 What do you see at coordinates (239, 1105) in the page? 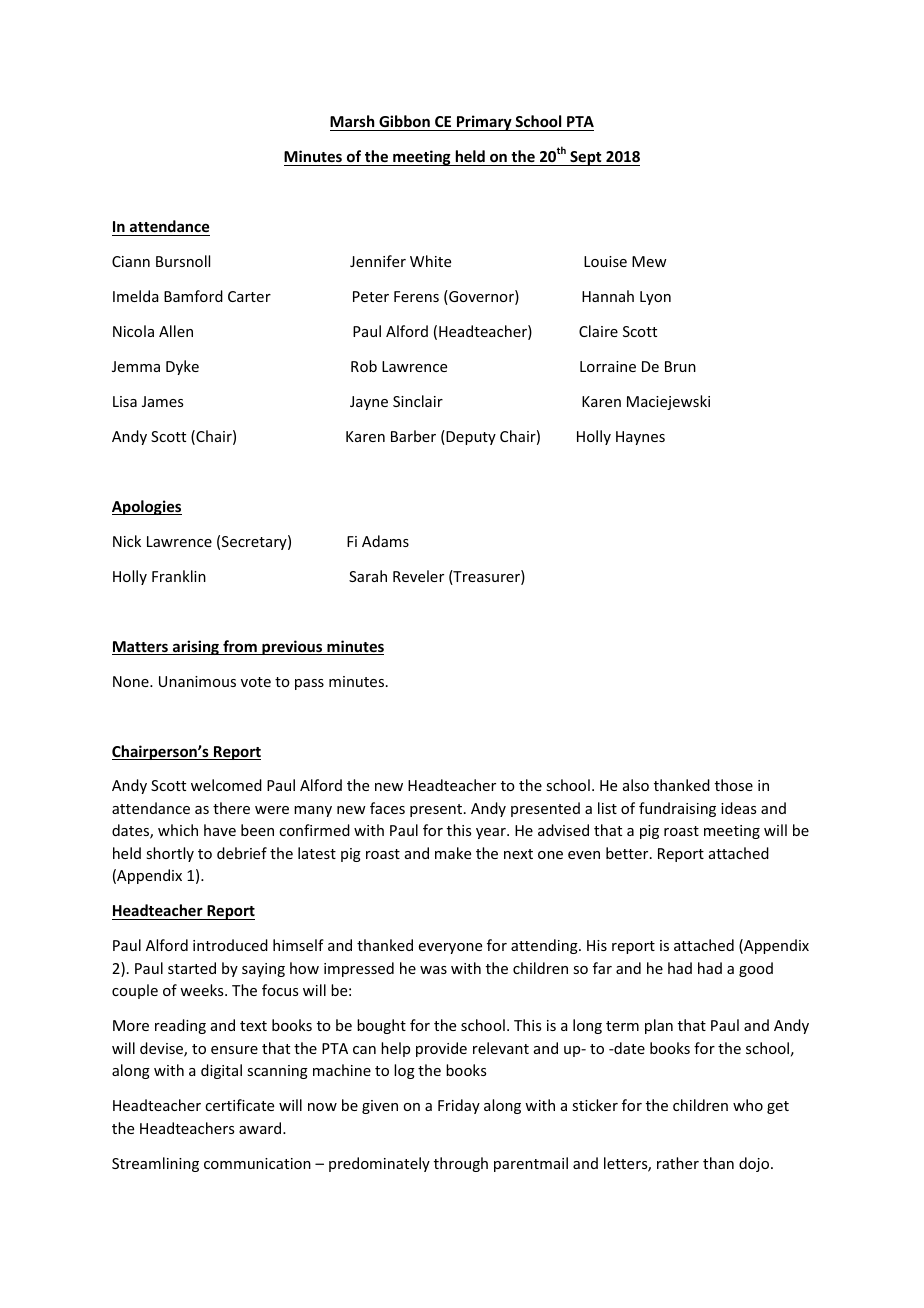
I see `certificate` at bounding box center [239, 1105].
